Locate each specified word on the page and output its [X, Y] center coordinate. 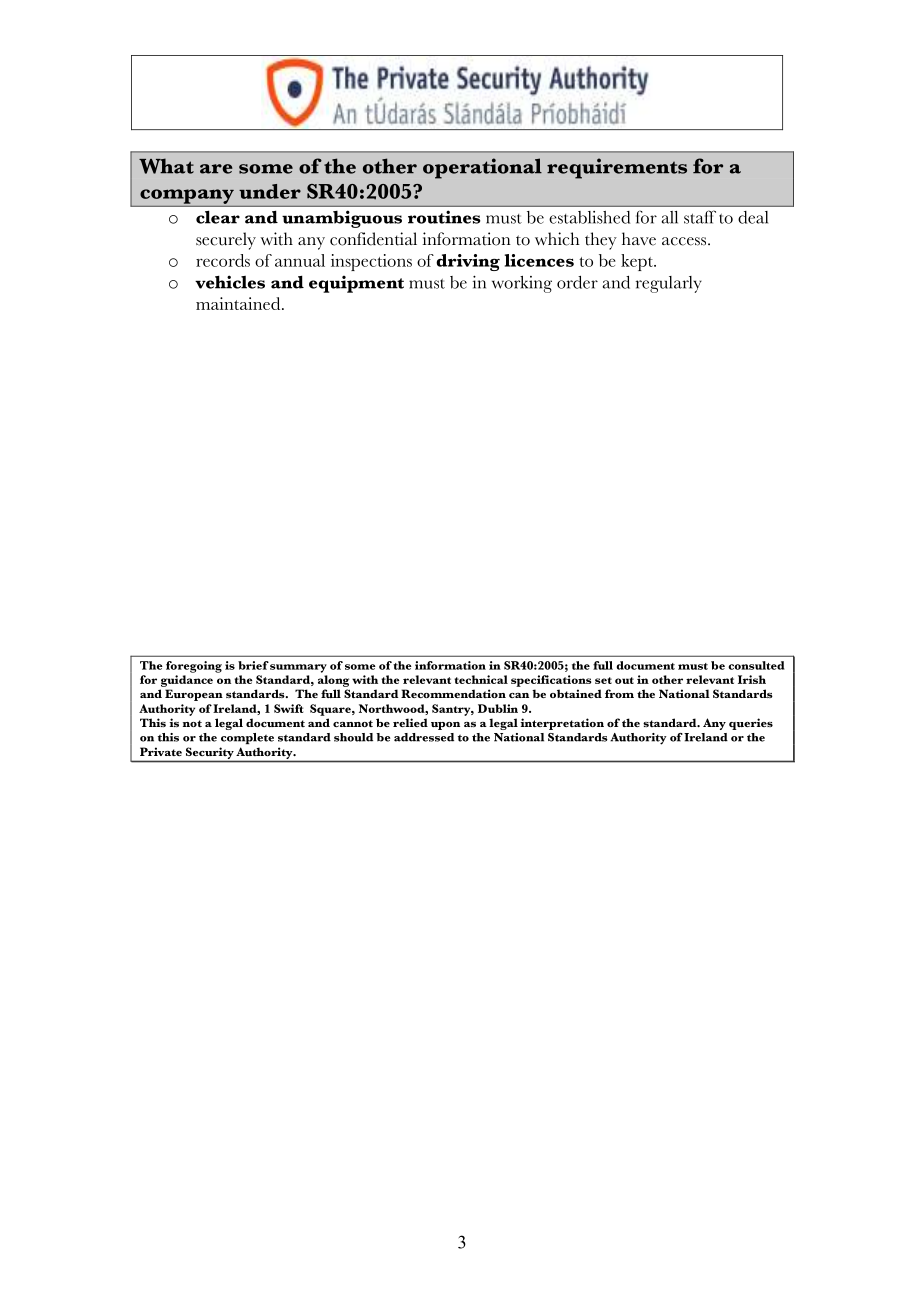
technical [481, 679]
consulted [756, 665]
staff [700, 217]
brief [253, 665]
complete [247, 738]
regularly [669, 284]
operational [482, 168]
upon [445, 726]
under [270, 191]
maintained [239, 303]
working [522, 284]
